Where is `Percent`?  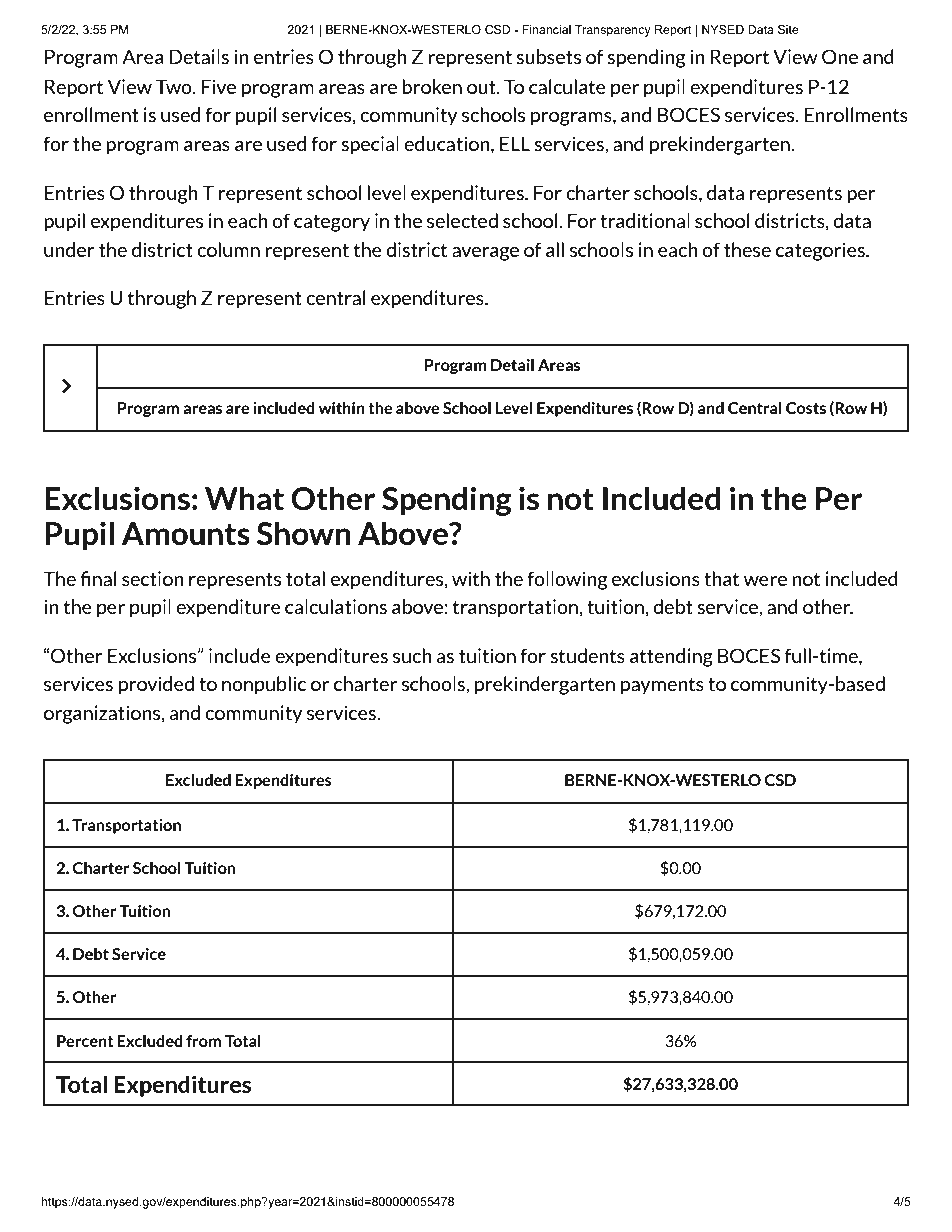 Percent is located at coordinates (85, 1041).
